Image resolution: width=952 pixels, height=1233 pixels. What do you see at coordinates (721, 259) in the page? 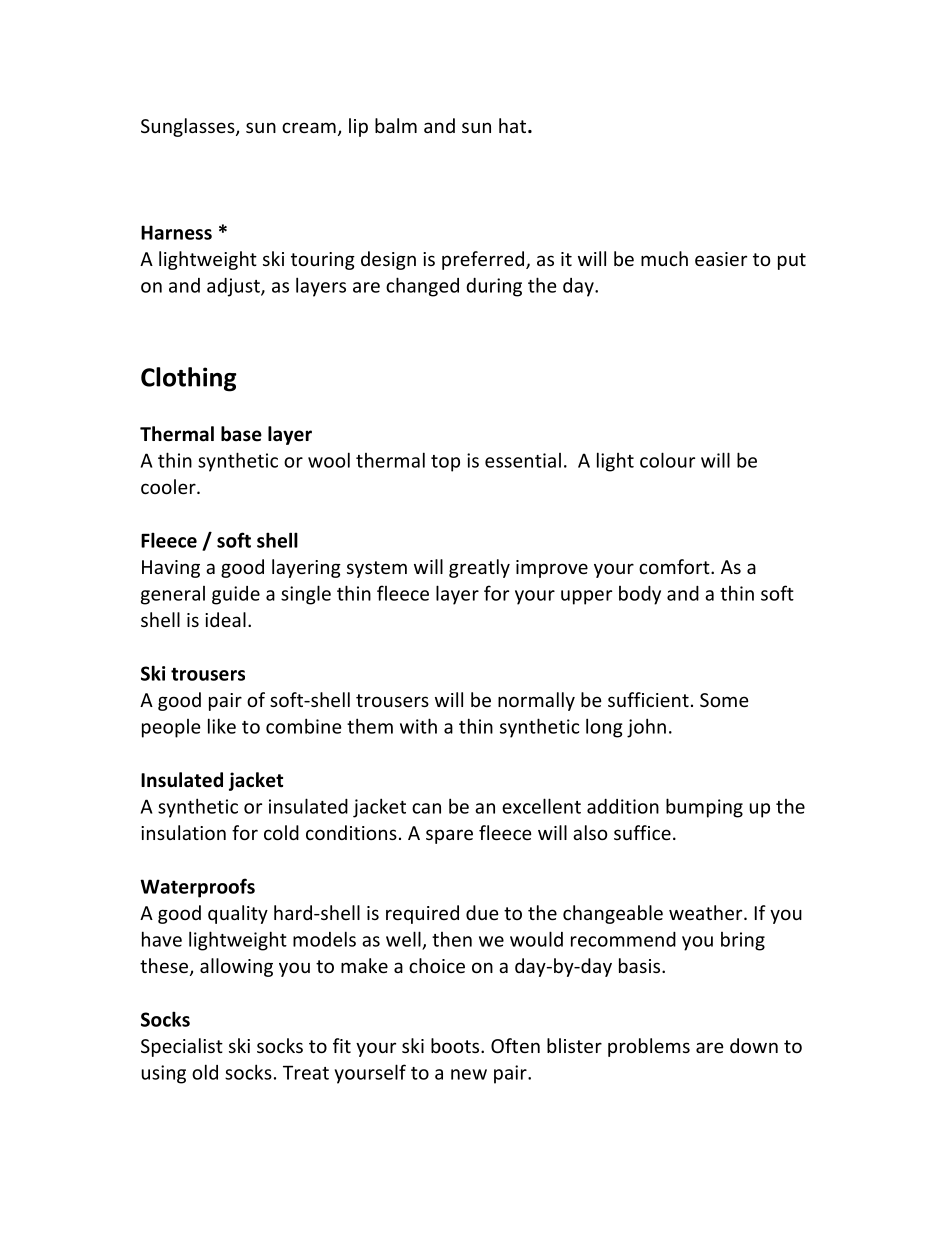
I see `easier` at bounding box center [721, 259].
